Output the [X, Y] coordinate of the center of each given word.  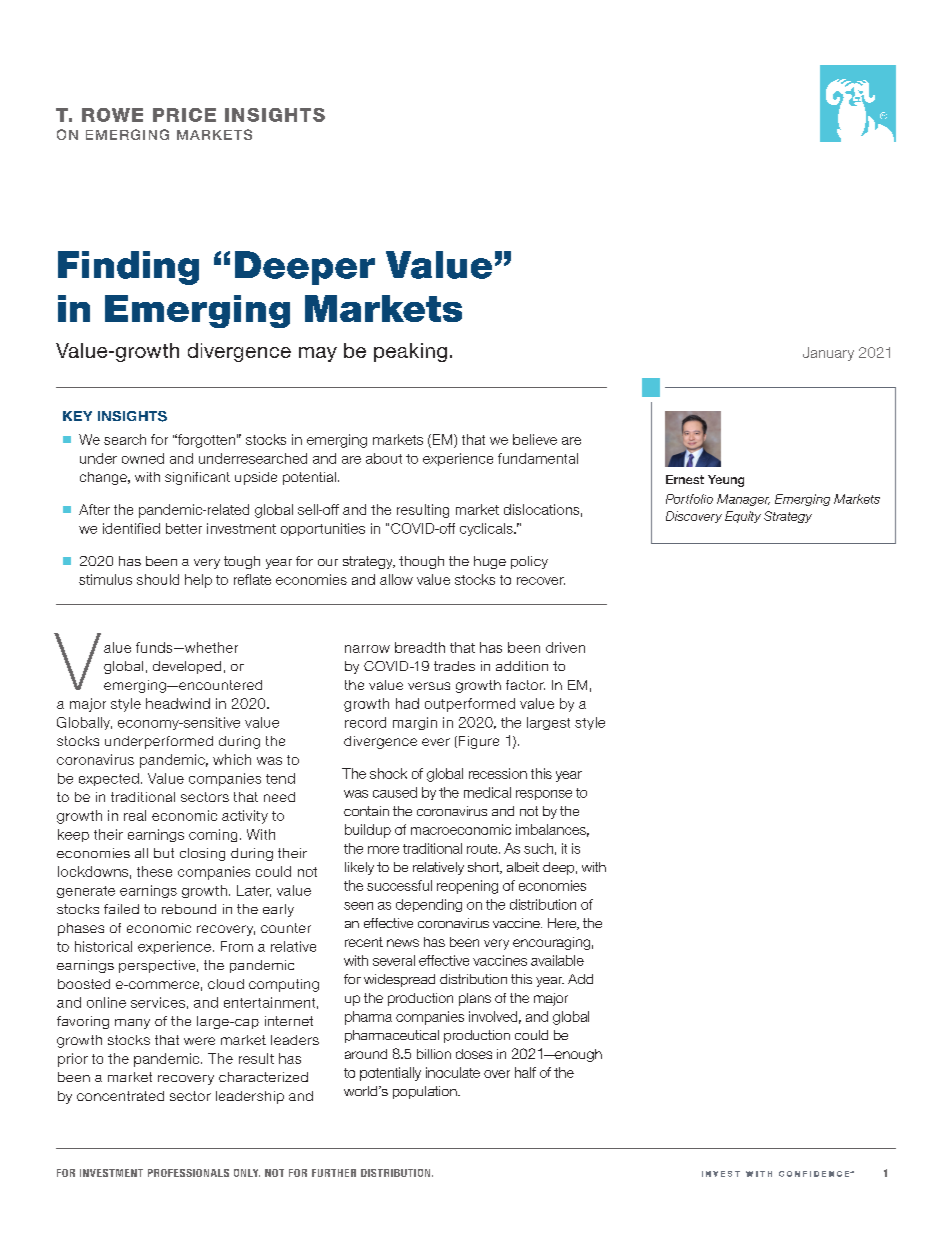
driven [565, 647]
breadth [420, 647]
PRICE [184, 115]
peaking [410, 352]
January [828, 354]
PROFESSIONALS [188, 1173]
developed [187, 667]
